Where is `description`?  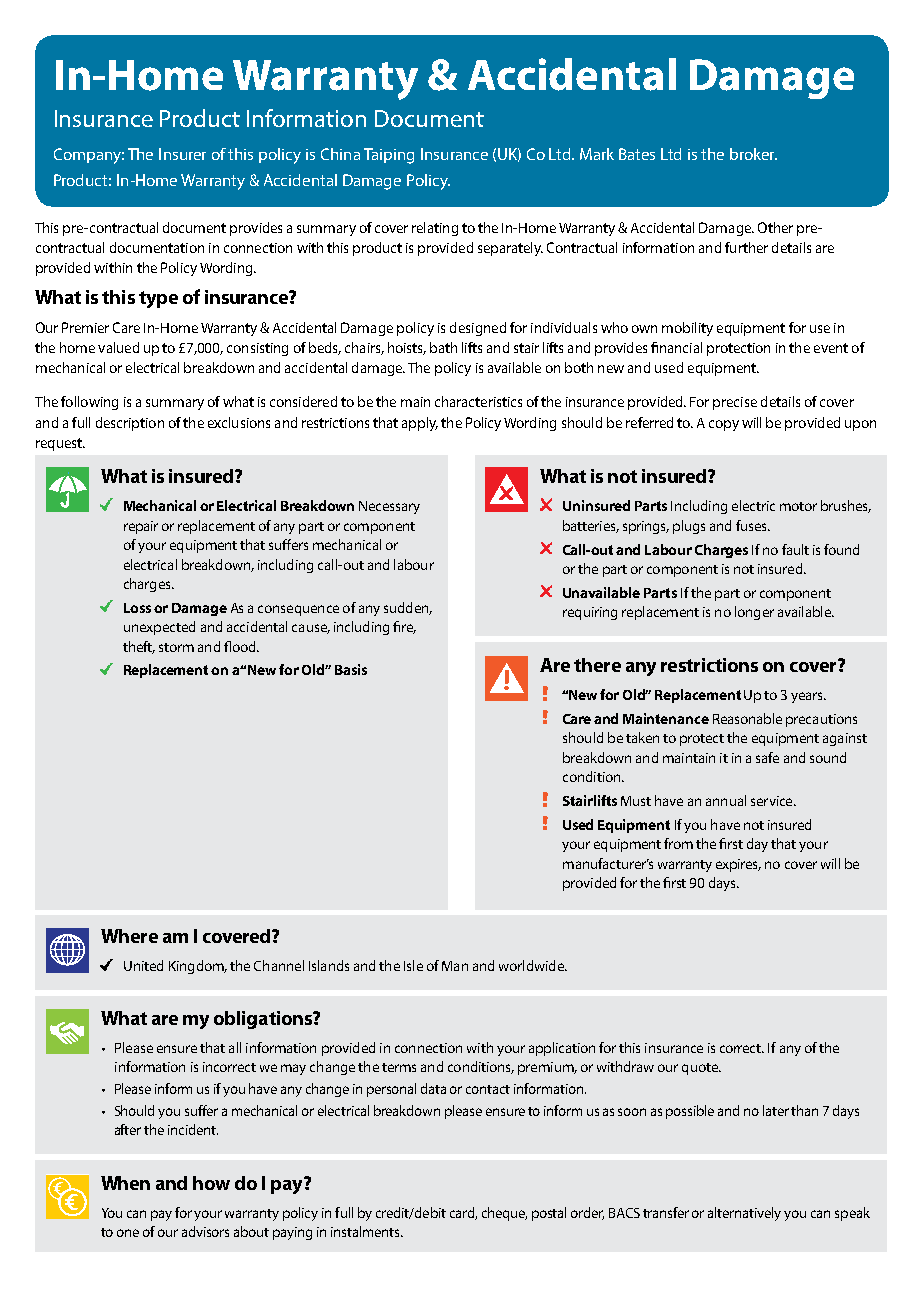 description is located at coordinates (130, 424).
